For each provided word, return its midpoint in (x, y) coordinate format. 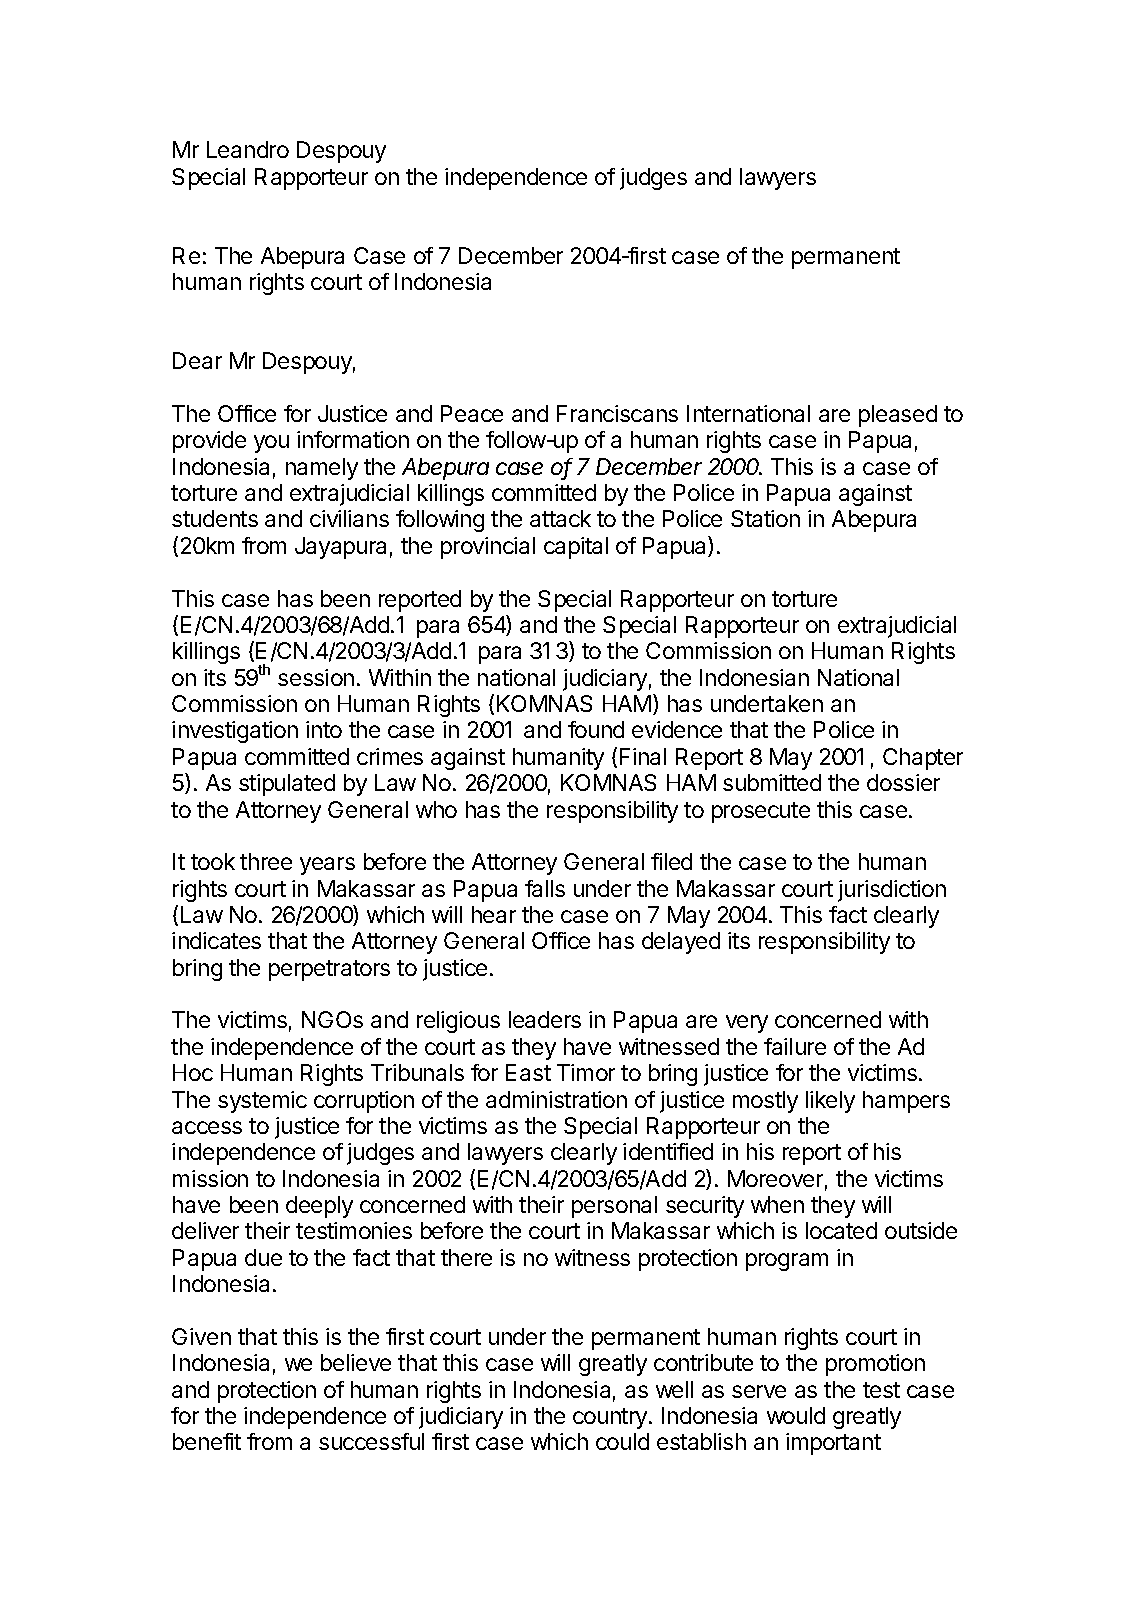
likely (830, 1102)
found (596, 729)
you (271, 444)
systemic (262, 1102)
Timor (586, 1072)
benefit (207, 1441)
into (324, 729)
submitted (772, 782)
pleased (898, 416)
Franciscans (617, 413)
